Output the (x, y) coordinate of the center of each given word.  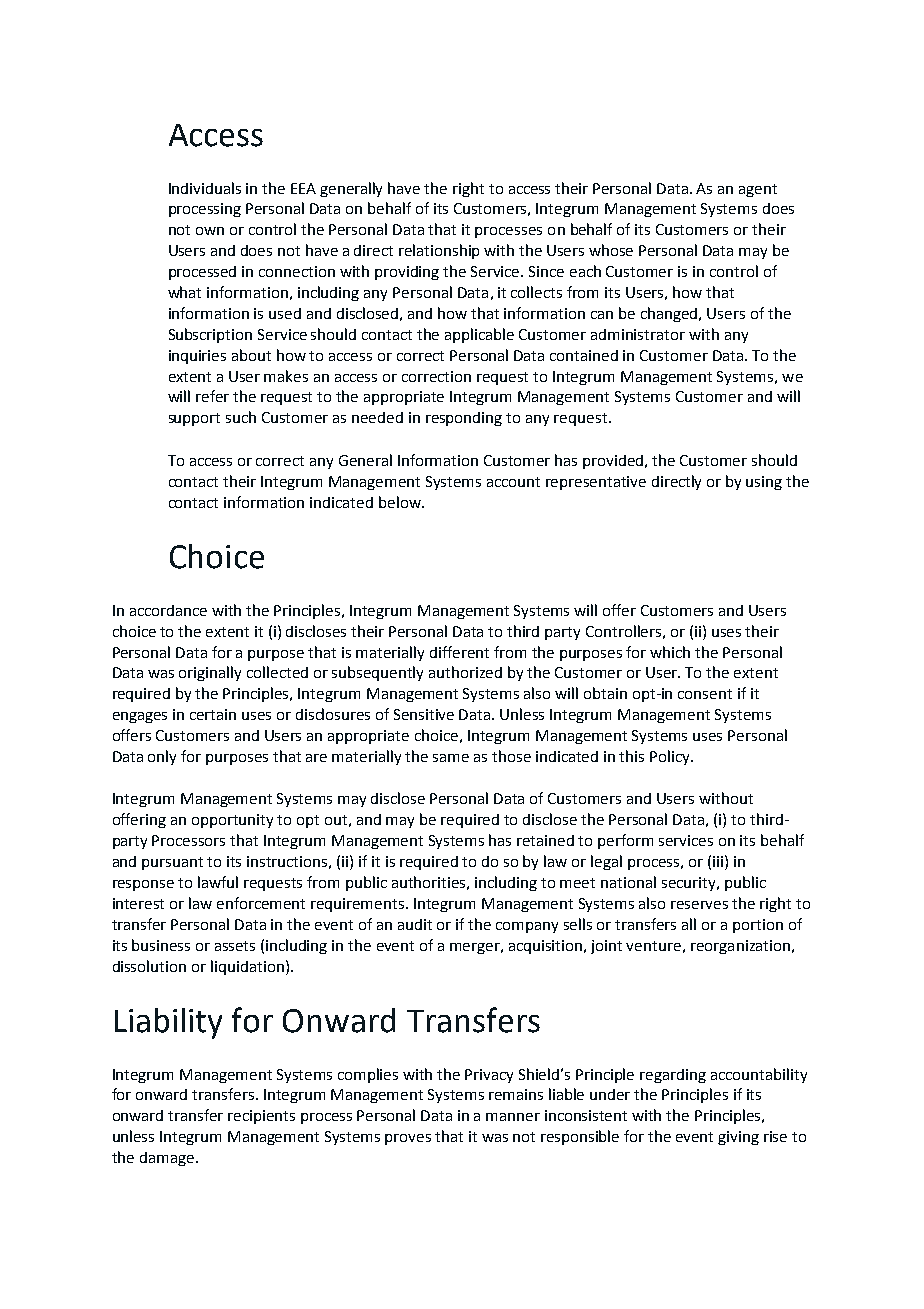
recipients (261, 1117)
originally (210, 673)
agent (758, 190)
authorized (465, 672)
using (764, 483)
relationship (439, 251)
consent (705, 694)
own (210, 231)
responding (464, 419)
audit (415, 924)
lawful (218, 882)
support (194, 419)
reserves (699, 905)
